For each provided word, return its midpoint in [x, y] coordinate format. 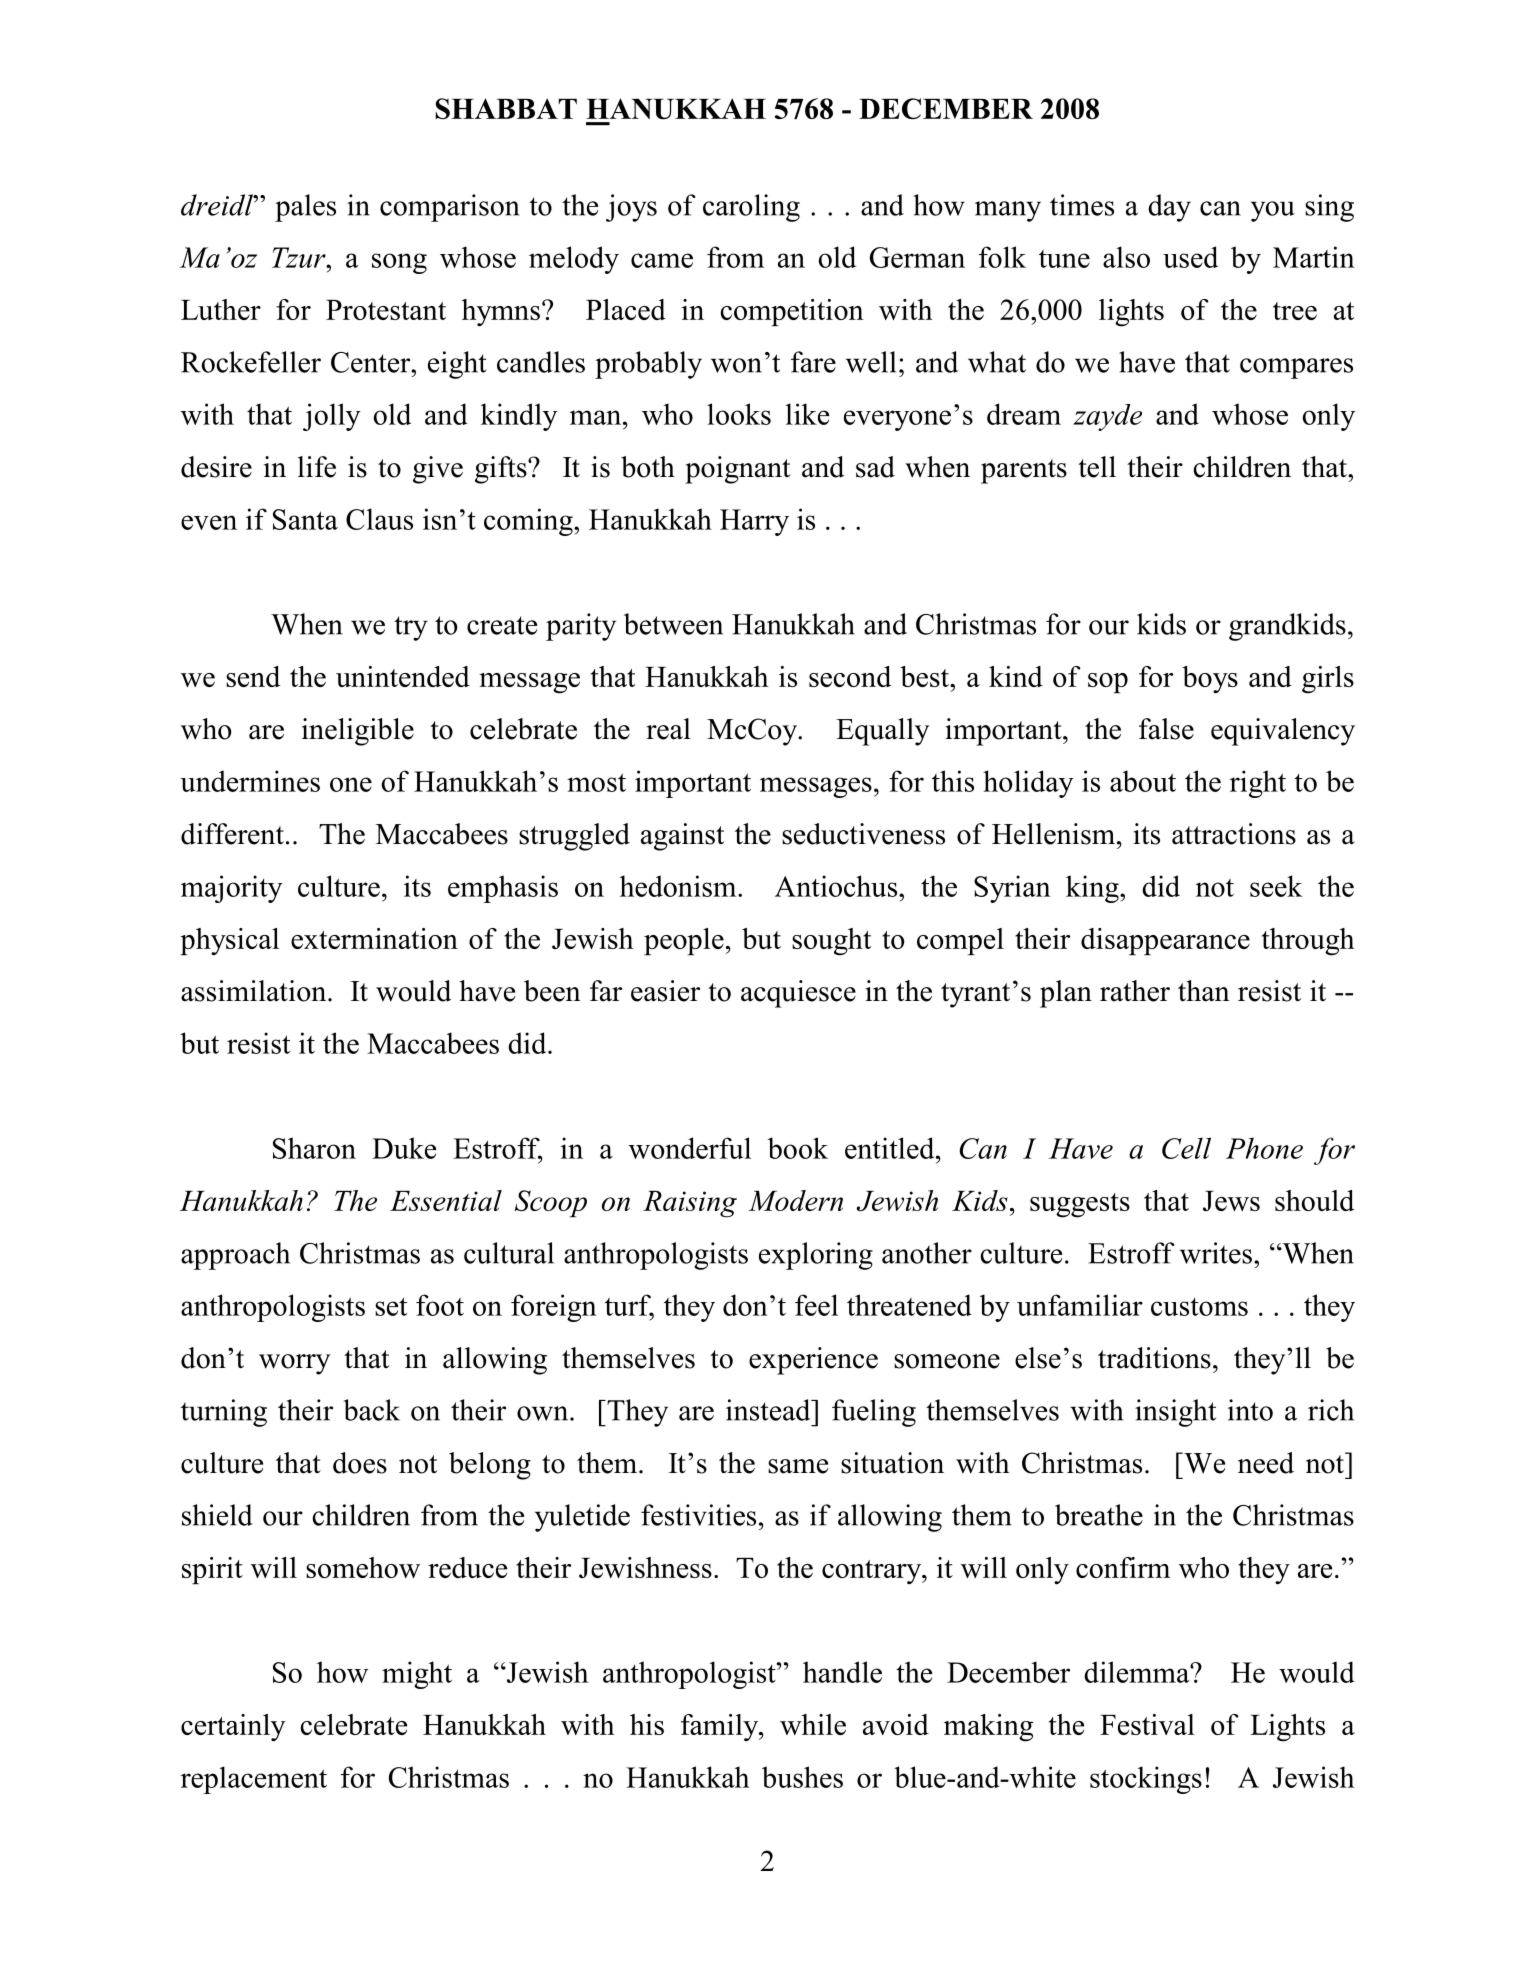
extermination [374, 938]
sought [831, 942]
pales [305, 208]
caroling [751, 208]
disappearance [1165, 941]
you [1273, 211]
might [417, 1675]
